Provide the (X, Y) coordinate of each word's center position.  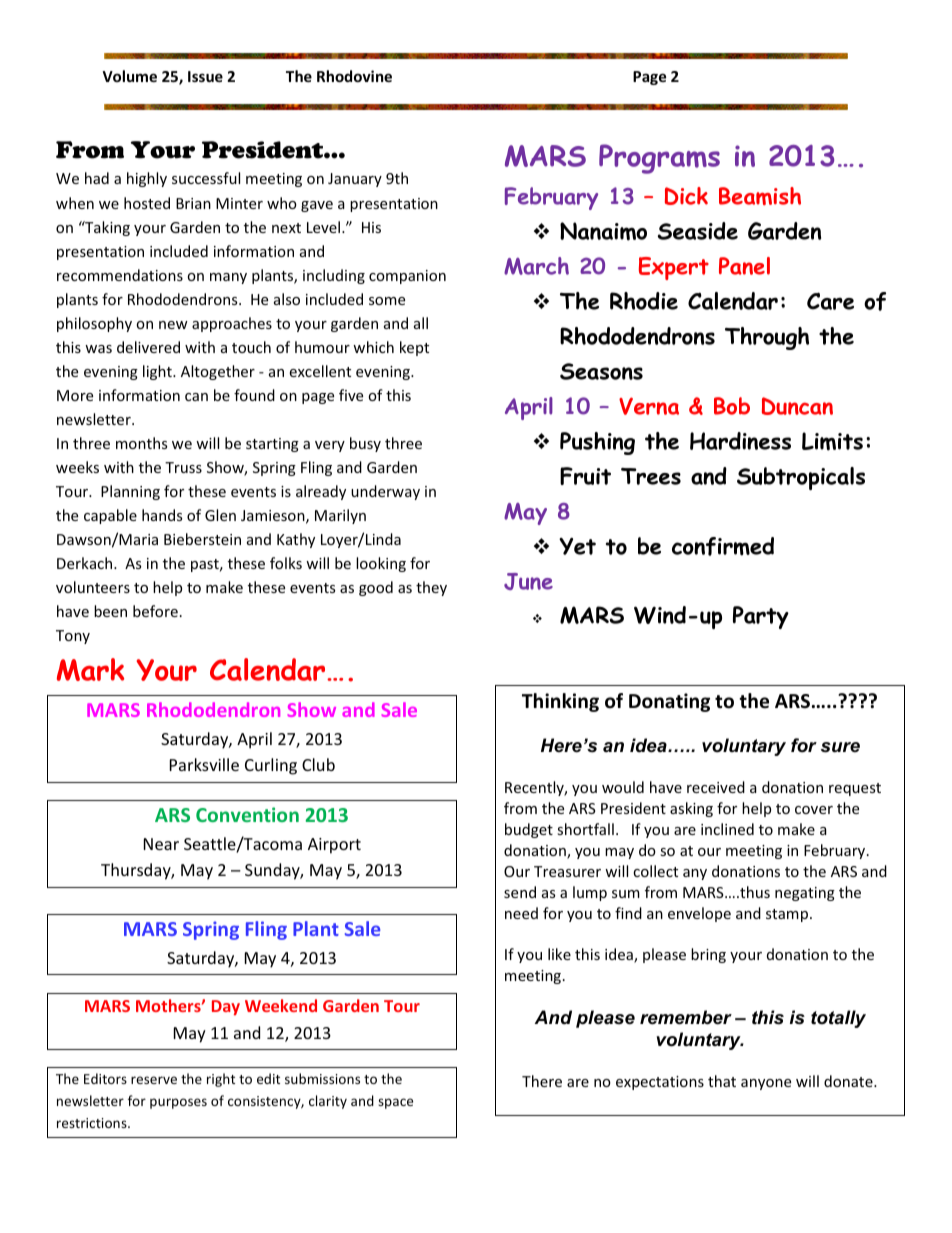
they (431, 588)
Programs (659, 159)
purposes (178, 1103)
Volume (129, 76)
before (155, 611)
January (355, 180)
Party (761, 617)
